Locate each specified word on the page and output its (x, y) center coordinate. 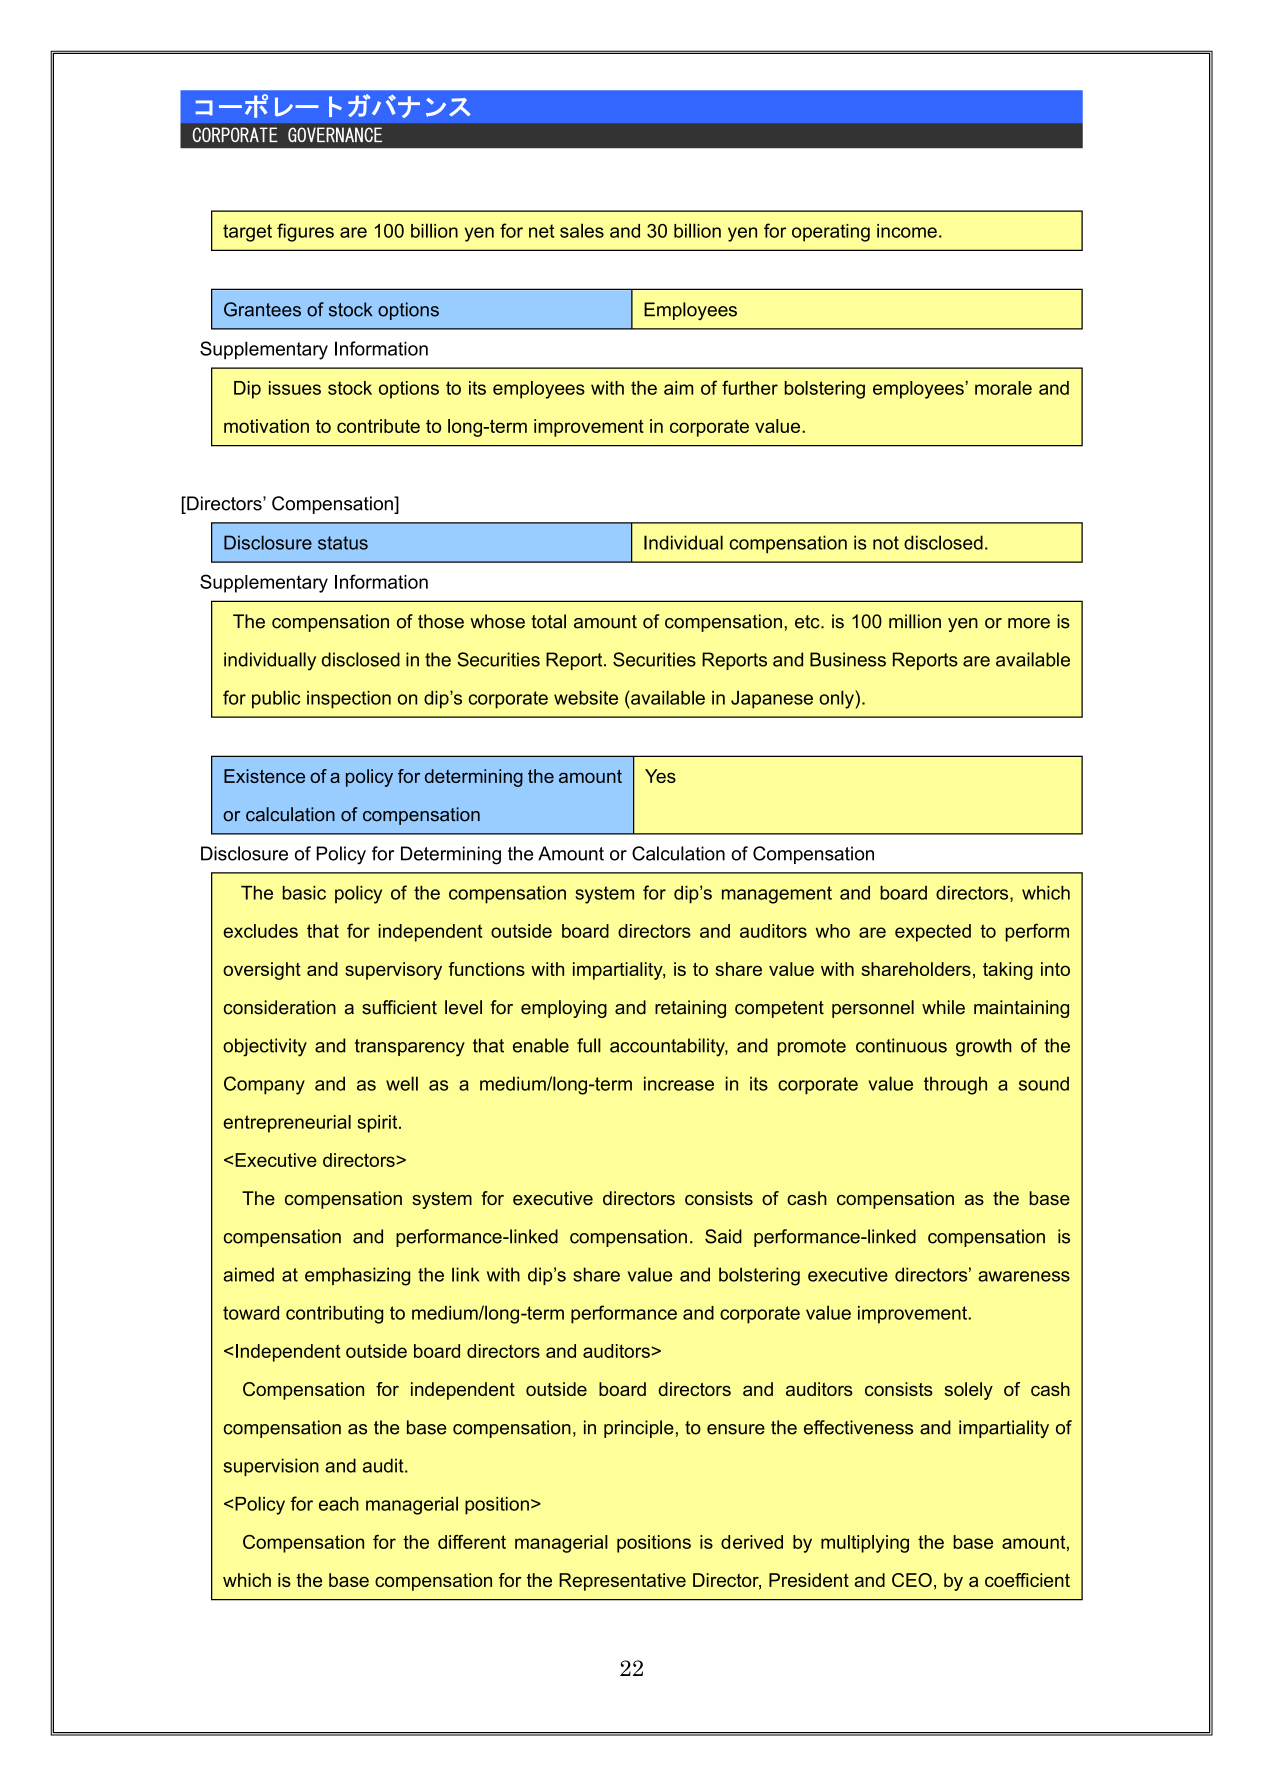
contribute (378, 426)
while (943, 1007)
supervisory (393, 971)
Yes (660, 776)
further (750, 387)
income (907, 231)
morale (1003, 388)
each (339, 1504)
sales (582, 230)
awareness (1024, 1276)
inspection (349, 700)
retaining (690, 1009)
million (915, 621)
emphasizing (357, 1276)
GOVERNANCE (335, 134)
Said (723, 1236)
